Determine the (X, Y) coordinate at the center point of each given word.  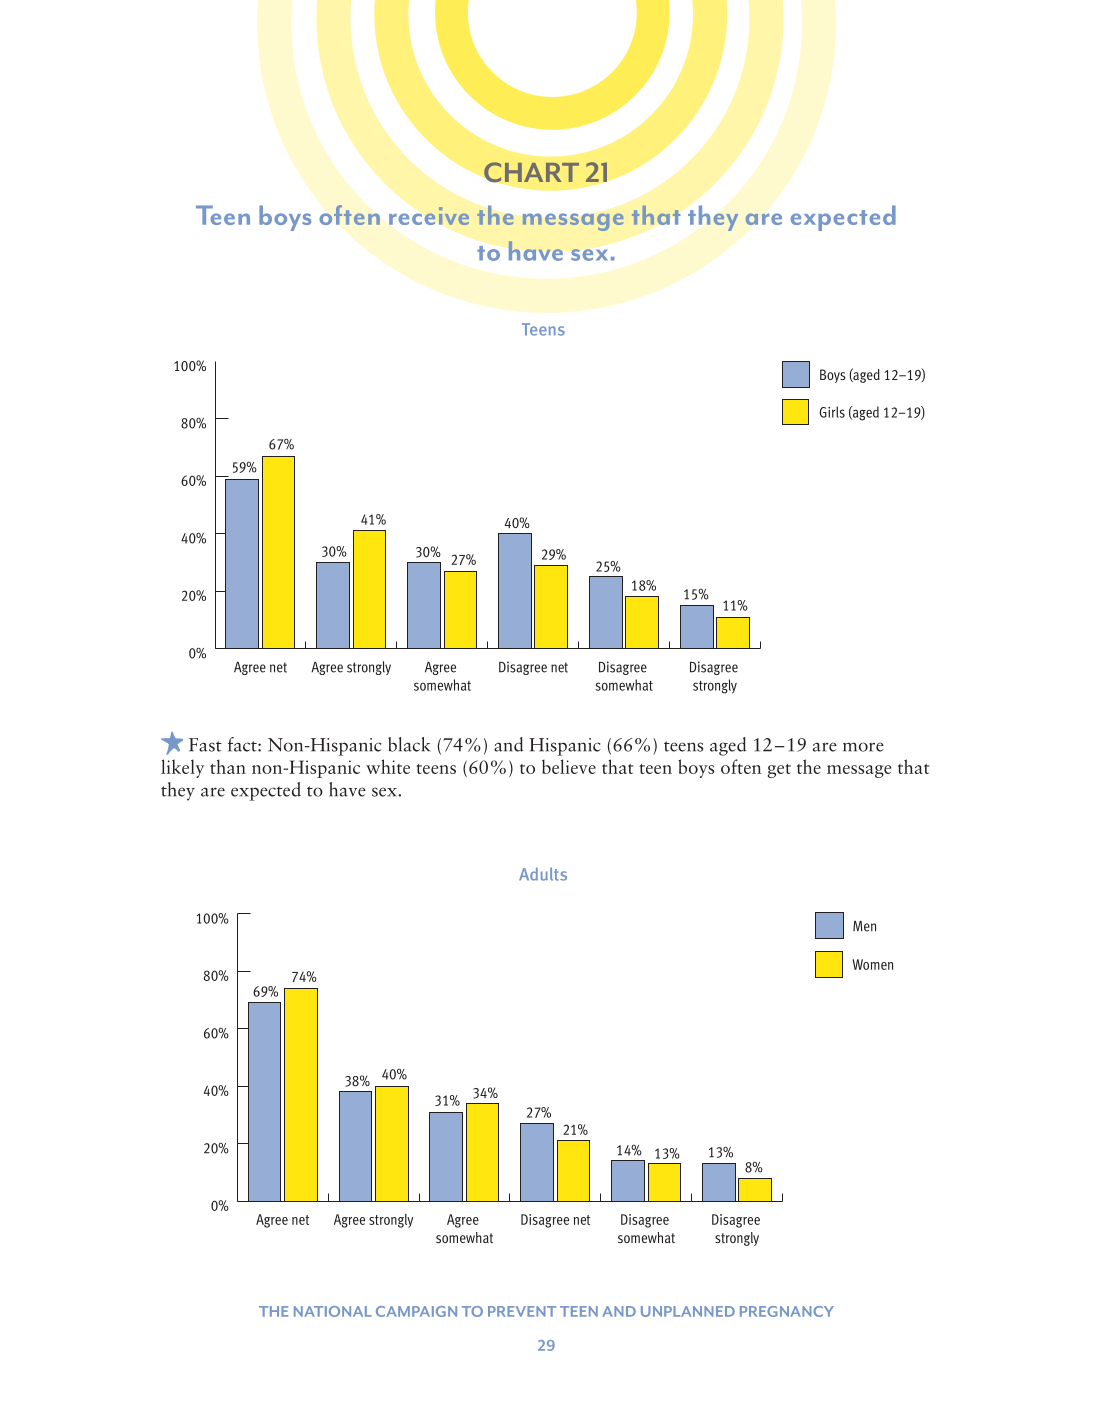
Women (872, 964)
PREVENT (522, 1311)
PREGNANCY (787, 1311)
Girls (832, 412)
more (863, 747)
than (228, 766)
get (779, 771)
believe (569, 766)
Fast (205, 745)
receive (429, 216)
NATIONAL (333, 1311)
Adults (543, 874)
